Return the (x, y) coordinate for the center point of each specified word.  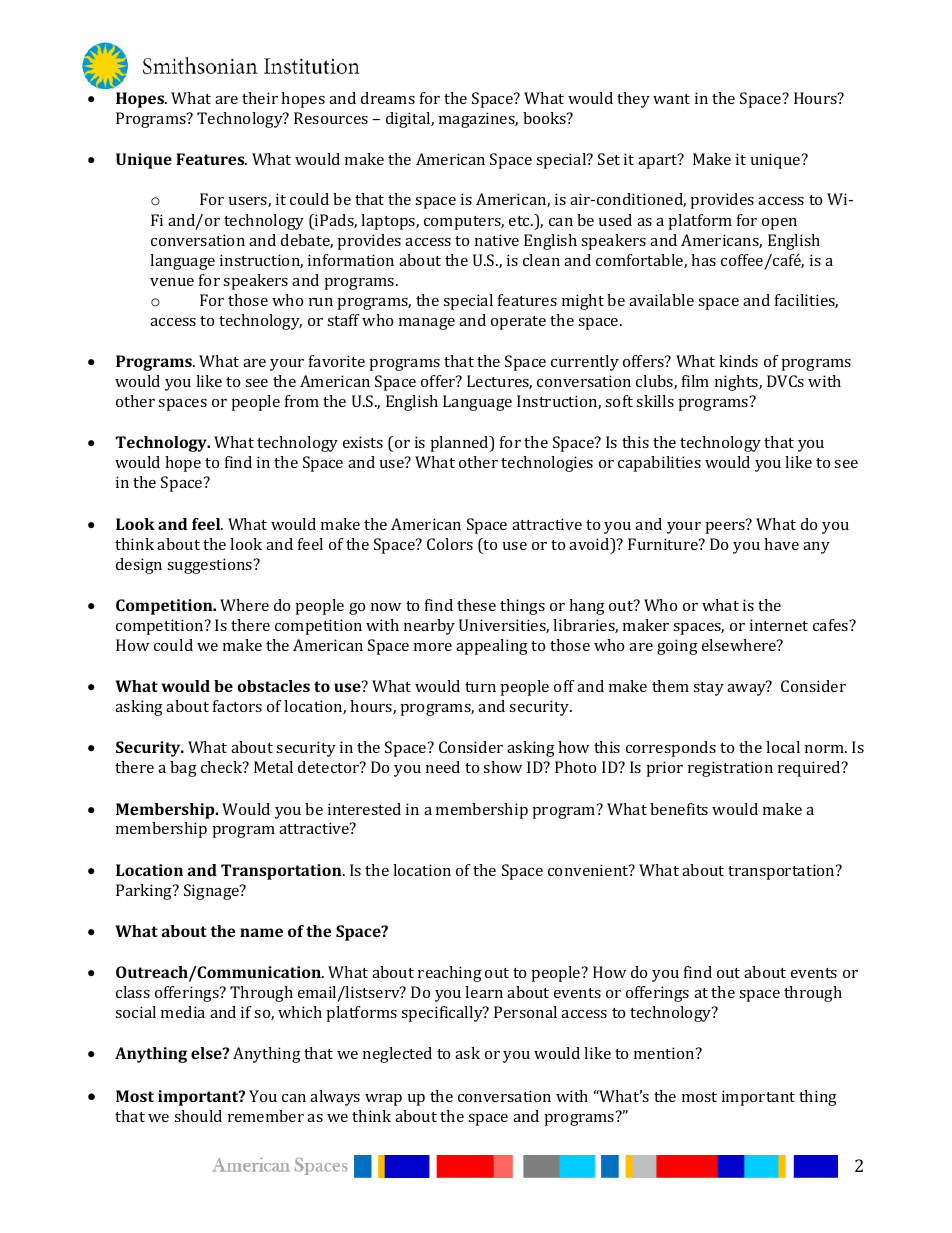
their (260, 98)
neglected (397, 1055)
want (671, 99)
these (476, 605)
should (198, 1116)
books (545, 118)
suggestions (211, 566)
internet (779, 625)
